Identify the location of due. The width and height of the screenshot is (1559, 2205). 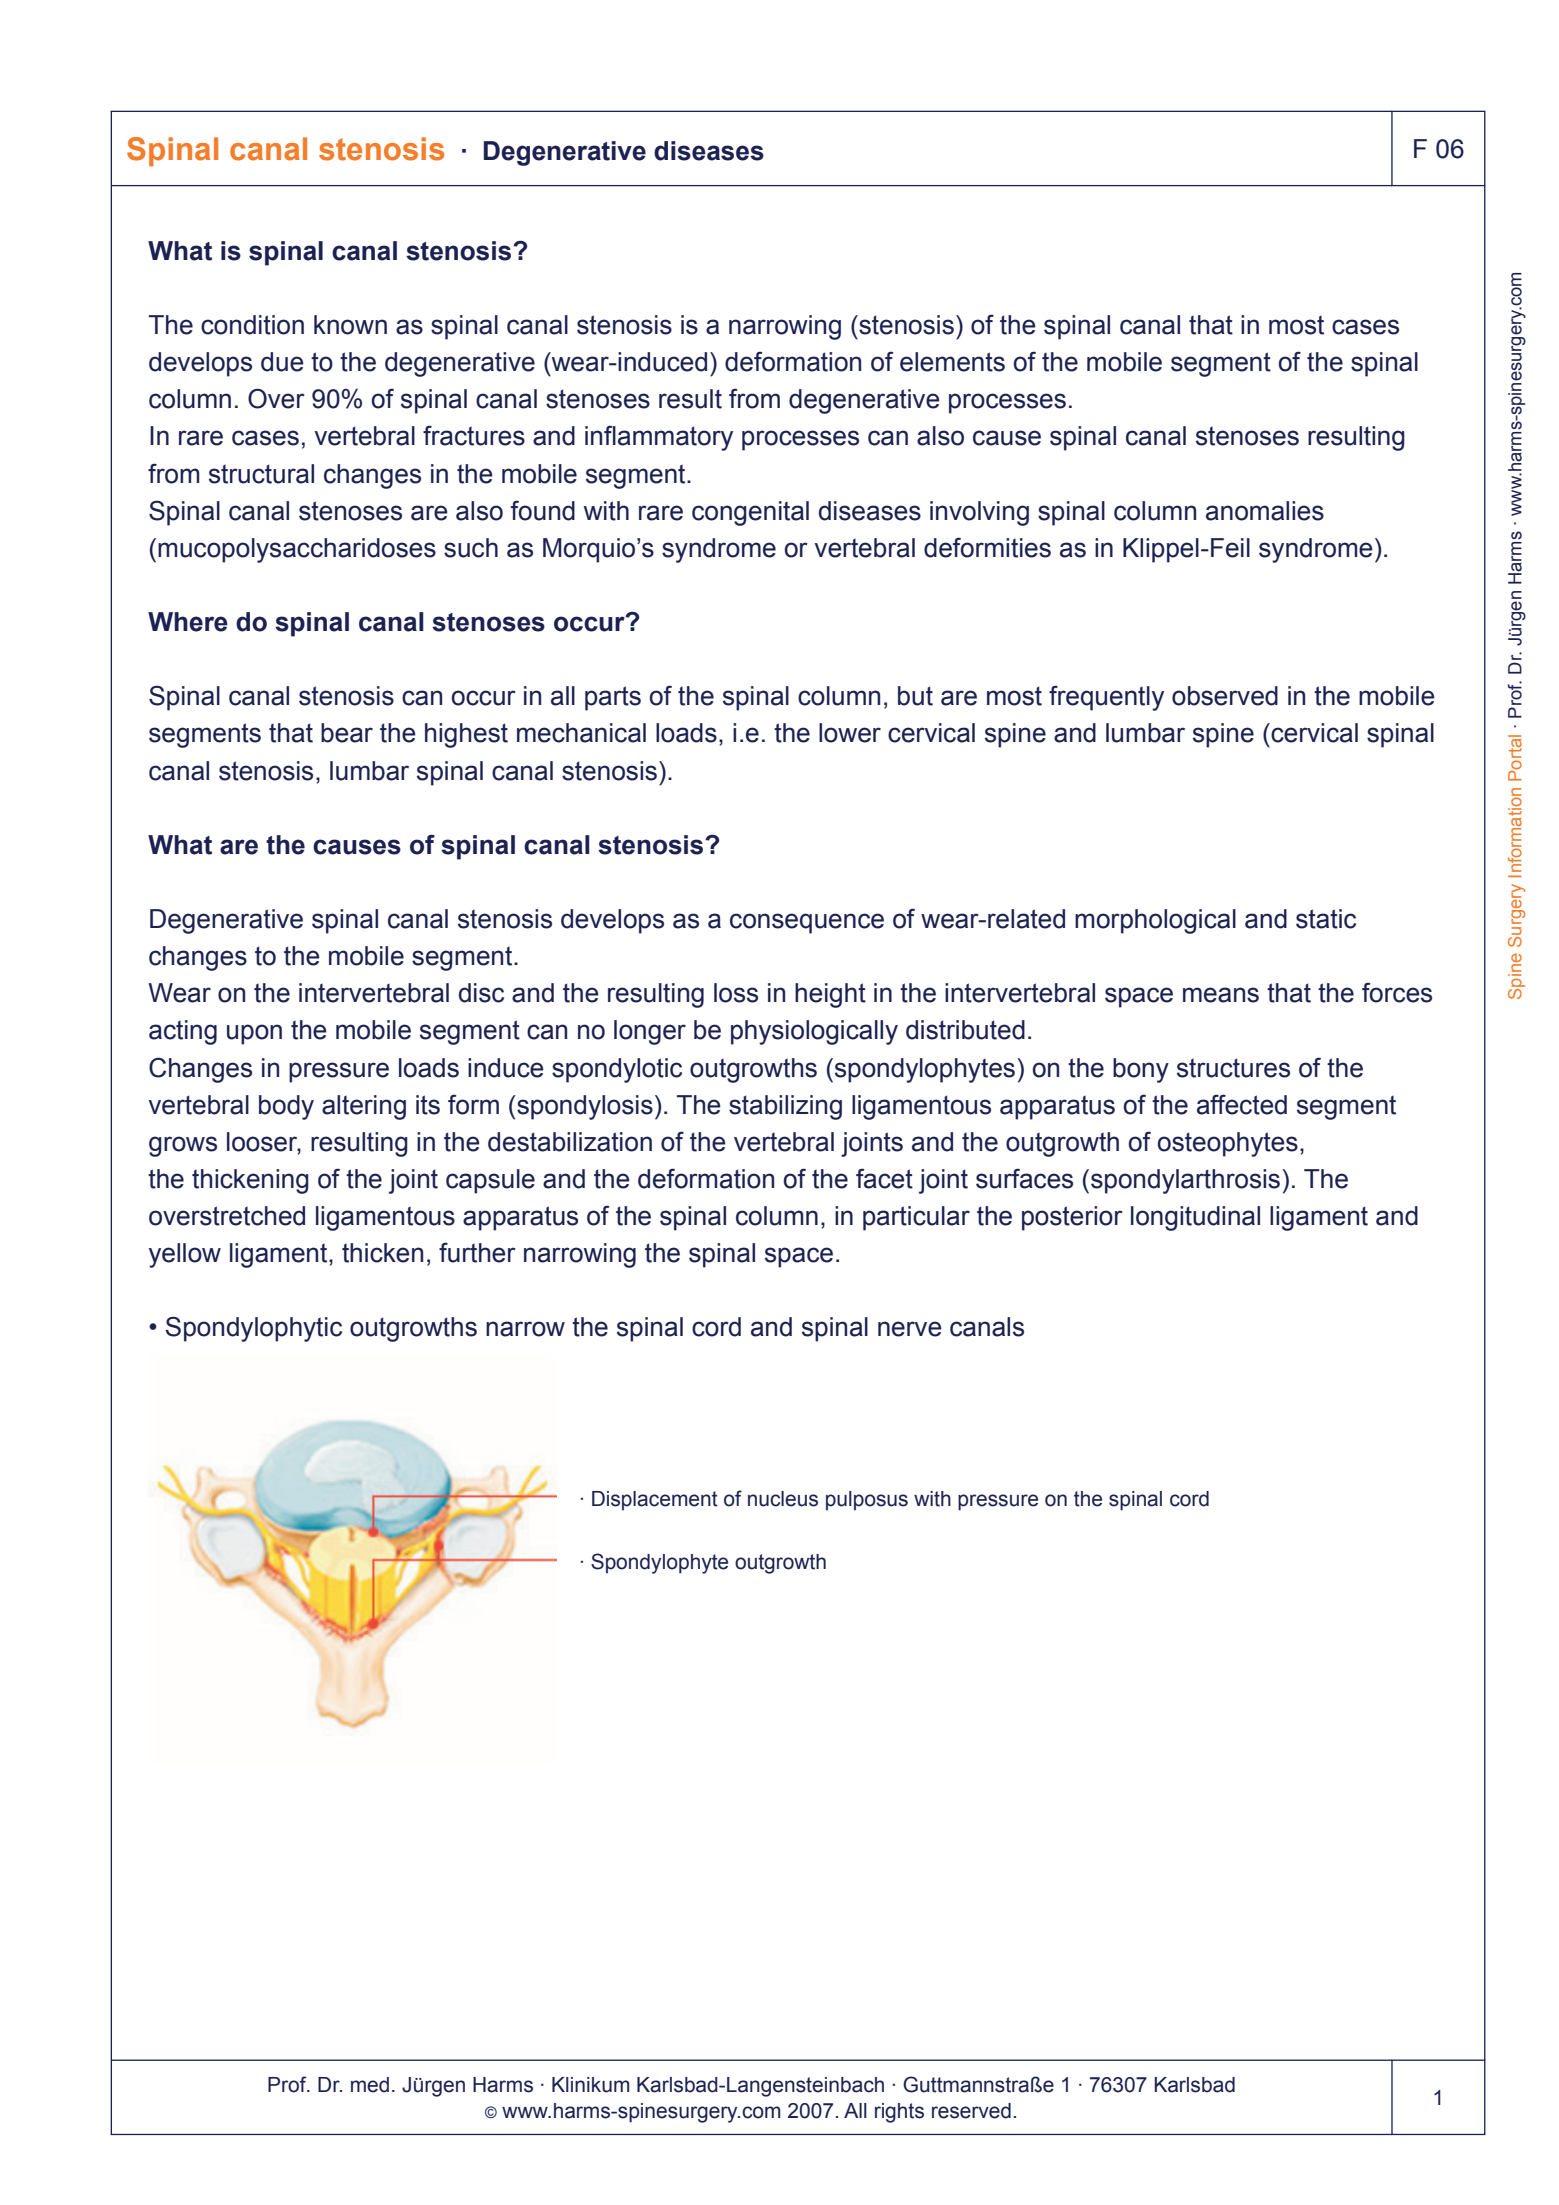
(282, 362).
